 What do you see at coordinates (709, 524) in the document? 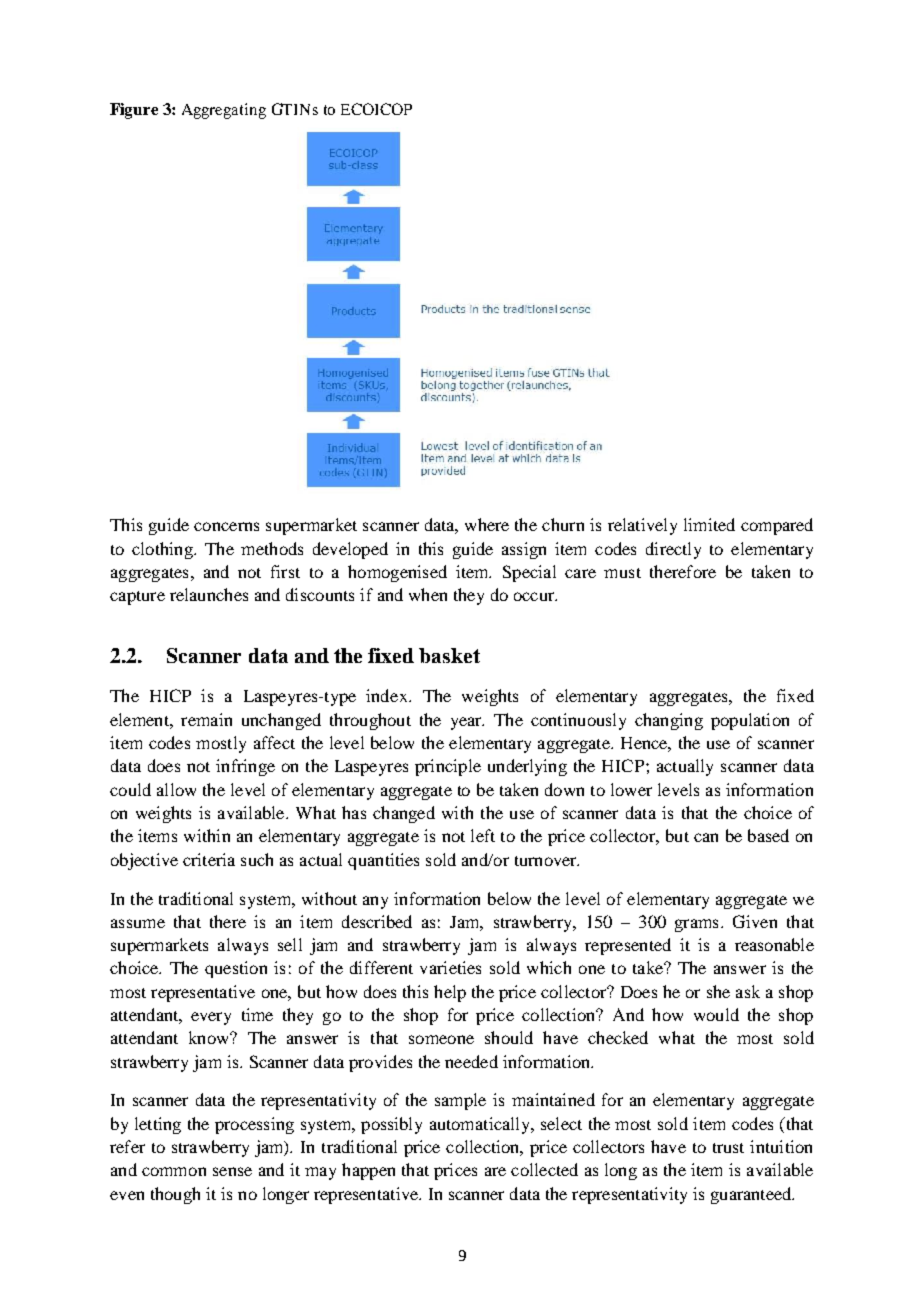
I see `limited` at bounding box center [709, 524].
